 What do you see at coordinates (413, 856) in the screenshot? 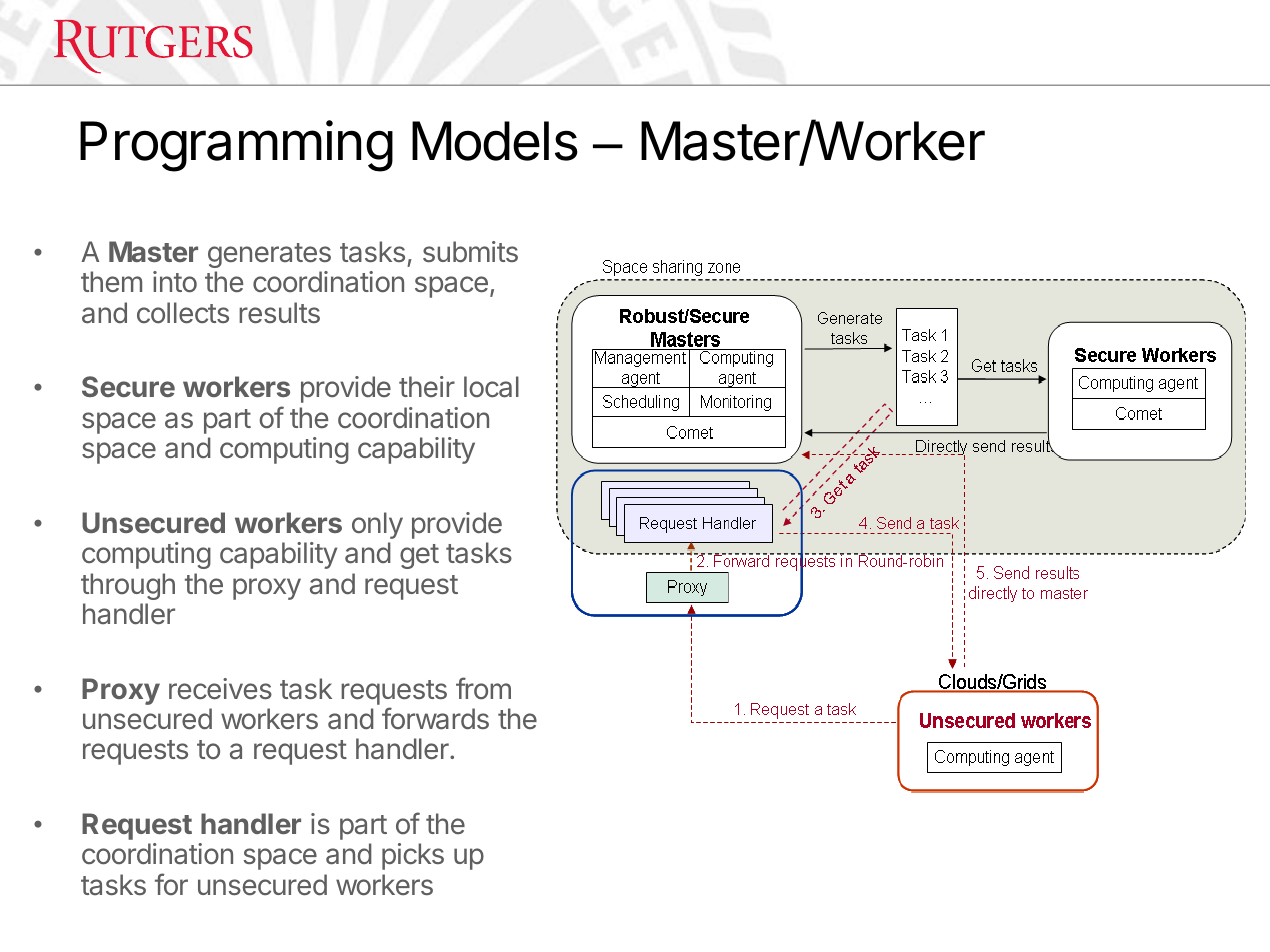
I see `picks` at bounding box center [413, 856].
